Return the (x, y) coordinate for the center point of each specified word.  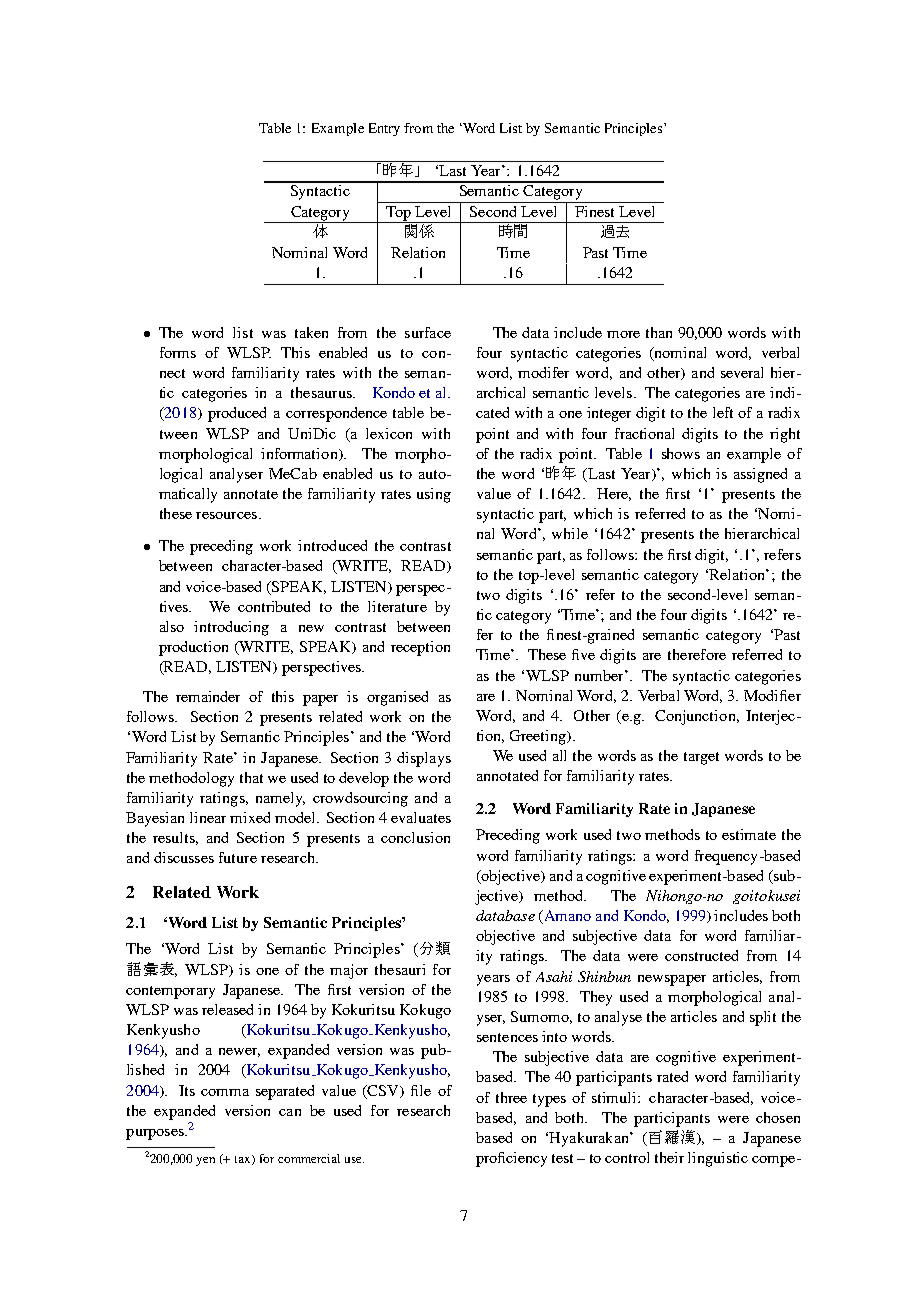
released (227, 1009)
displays (424, 759)
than (659, 332)
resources (226, 515)
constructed (701, 955)
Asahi (554, 976)
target (701, 758)
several (742, 372)
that (251, 777)
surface (428, 332)
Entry (384, 129)
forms (178, 352)
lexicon (389, 433)
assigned (760, 475)
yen (205, 1161)
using (434, 495)
